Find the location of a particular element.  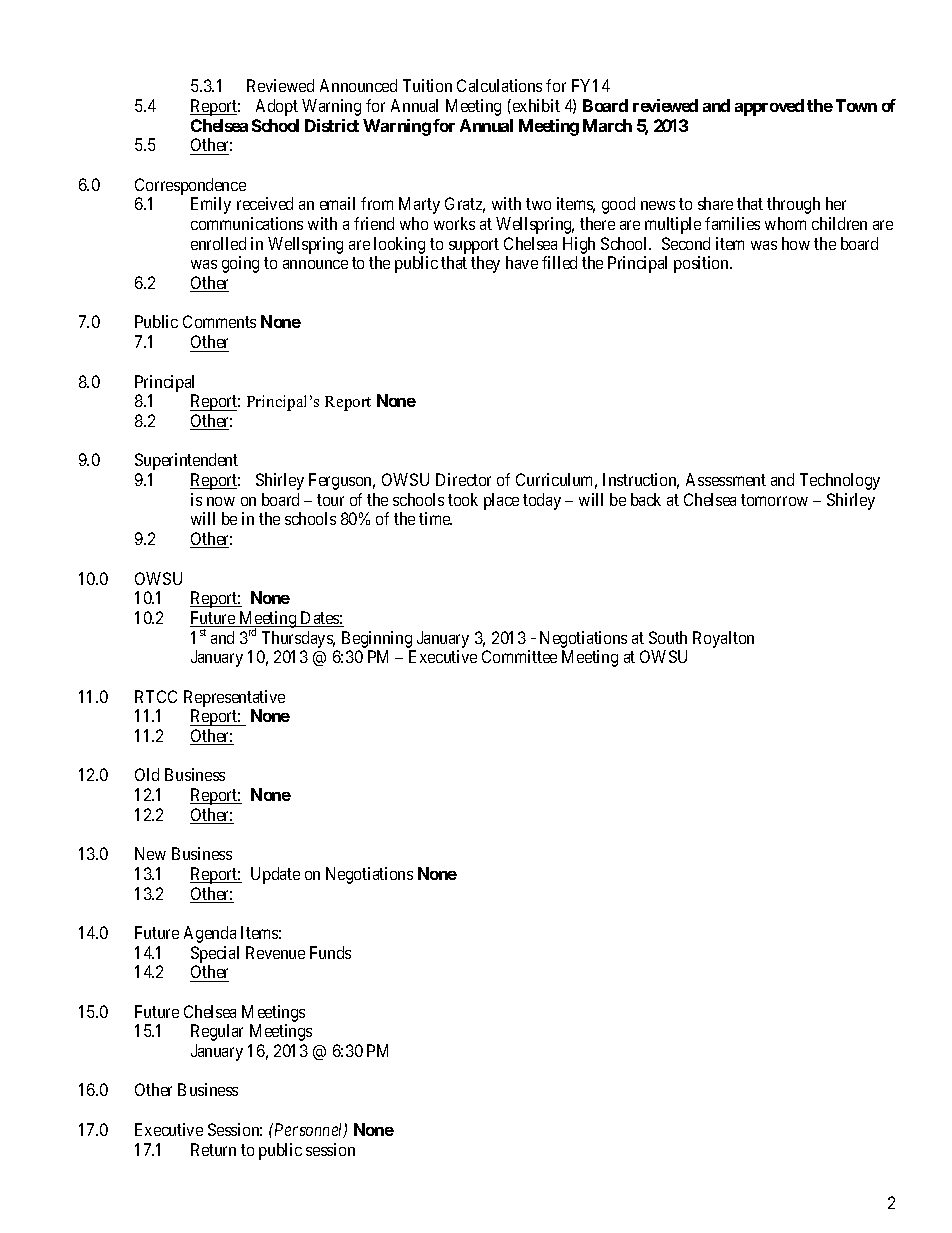

position is located at coordinates (702, 264).
